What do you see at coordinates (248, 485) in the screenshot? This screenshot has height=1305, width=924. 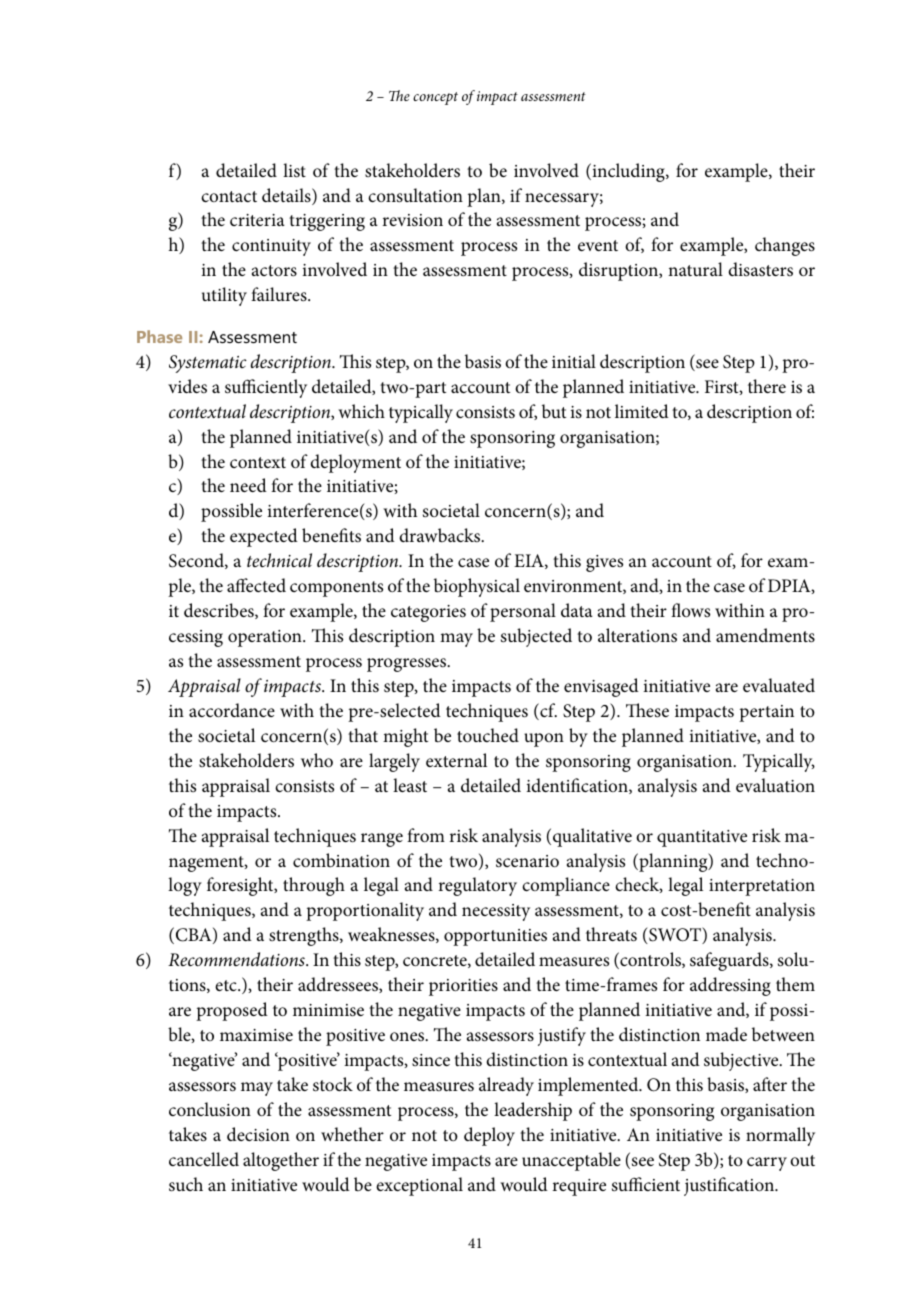 I see `need` at bounding box center [248, 485].
